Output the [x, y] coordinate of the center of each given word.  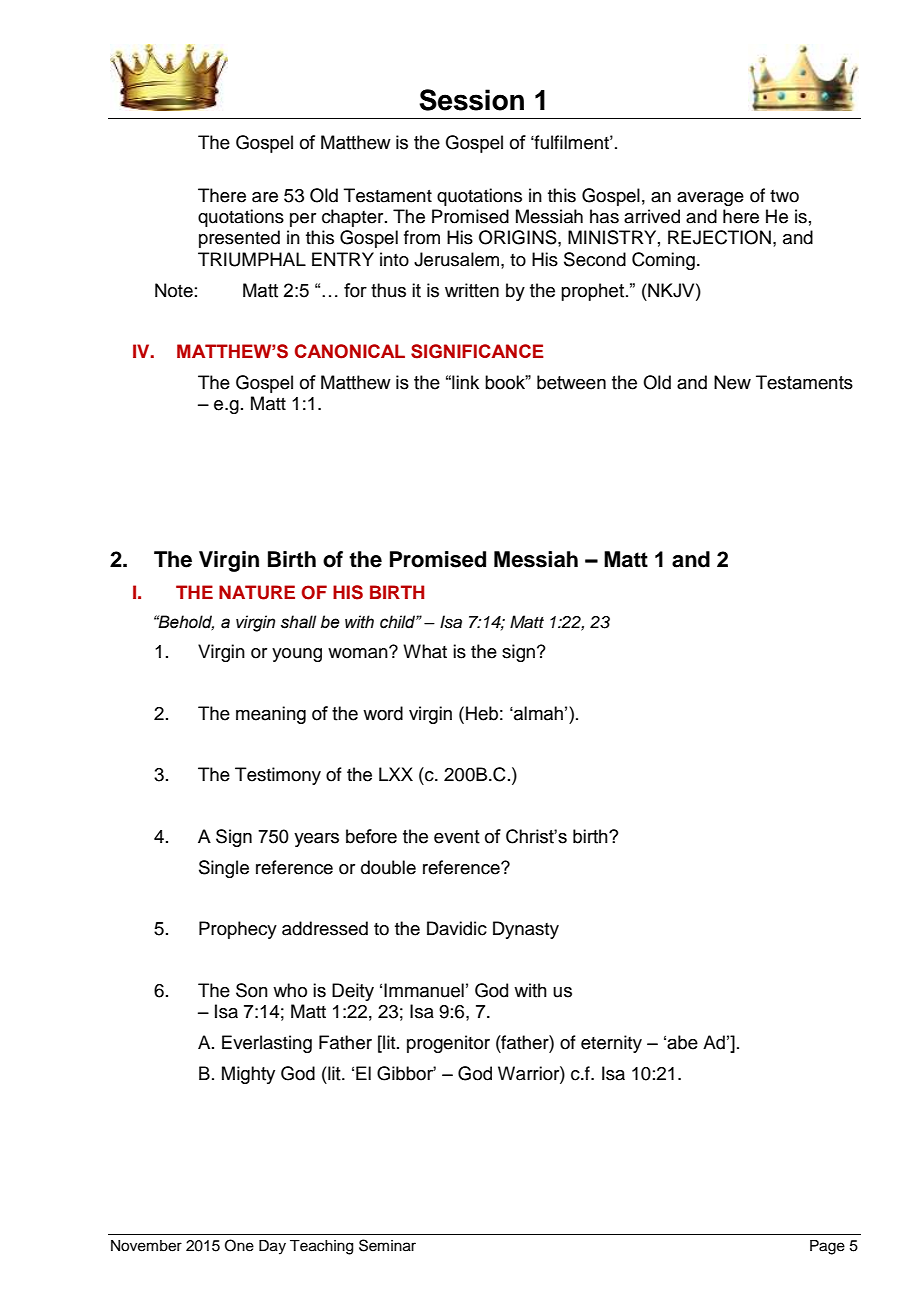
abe [682, 1042]
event [457, 837]
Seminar [387, 1245]
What [425, 651]
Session [471, 100]
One [239, 1245]
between [571, 382]
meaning [271, 715]
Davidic [457, 928]
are [265, 197]
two [784, 196]
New [732, 382]
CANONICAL [350, 351]
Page [827, 1247]
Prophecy [238, 930]
